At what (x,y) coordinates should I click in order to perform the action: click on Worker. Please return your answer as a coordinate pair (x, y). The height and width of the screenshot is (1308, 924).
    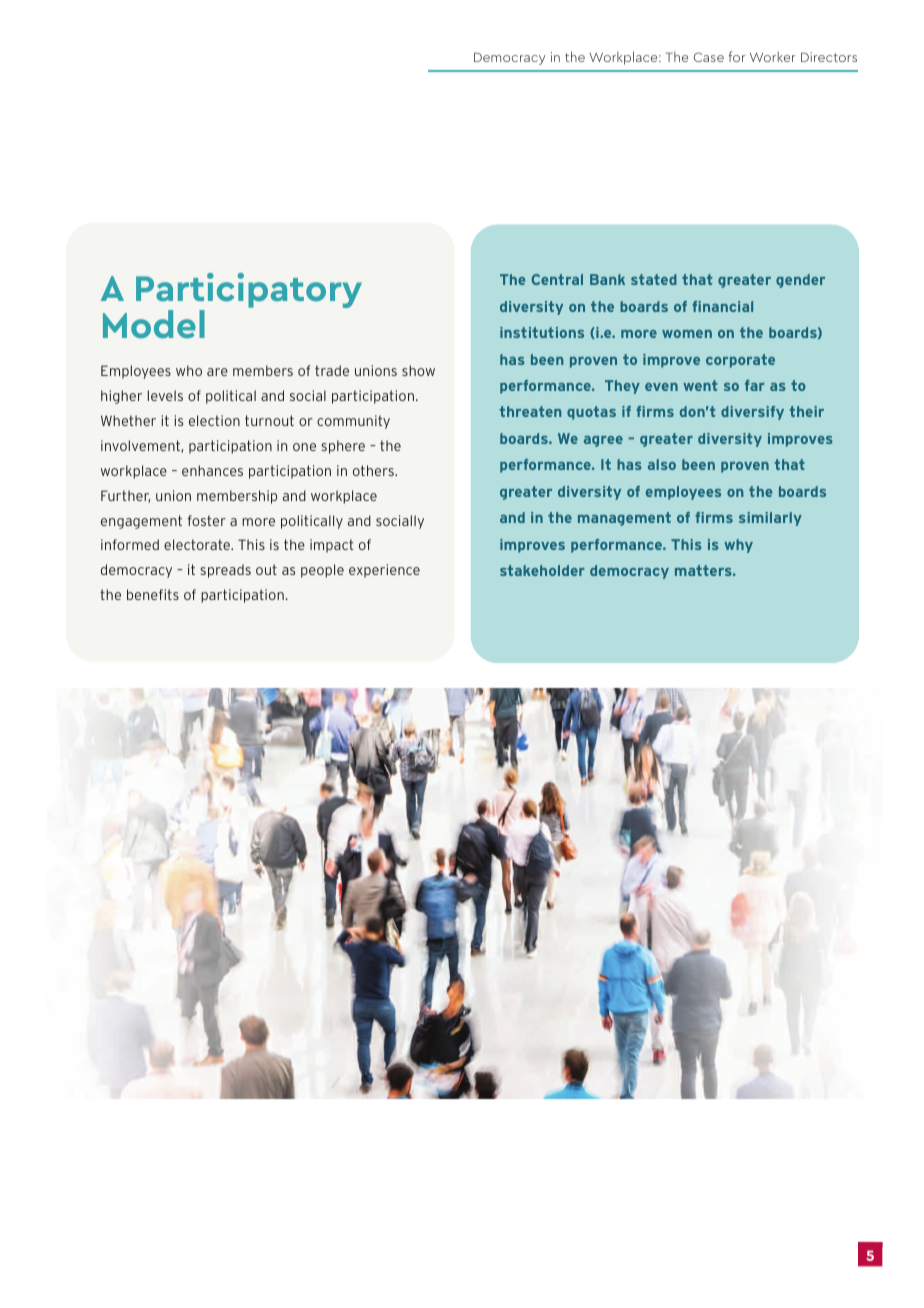
    Looking at the image, I should click on (773, 56).
